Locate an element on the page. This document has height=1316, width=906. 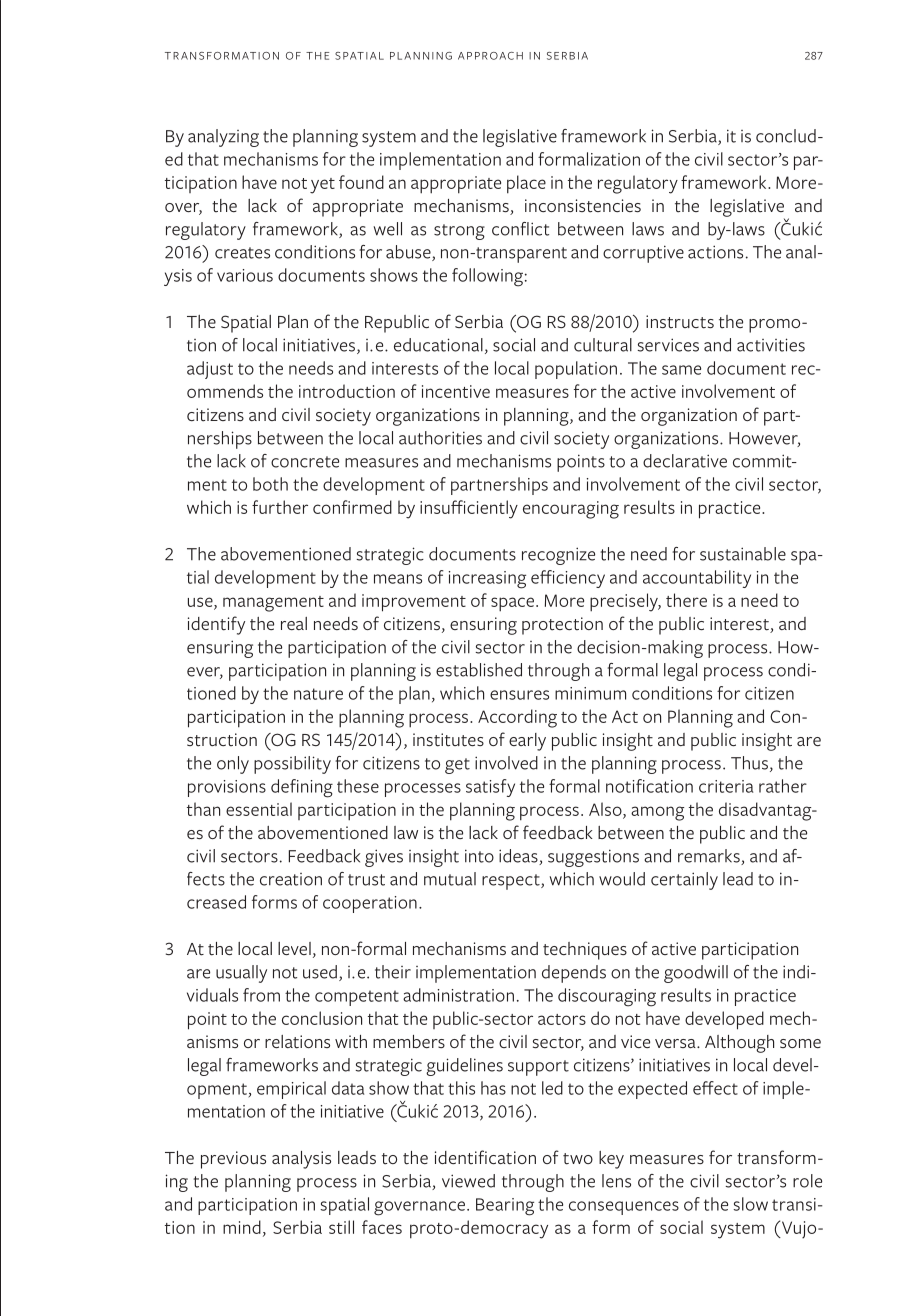
yet is located at coordinates (322, 186).
